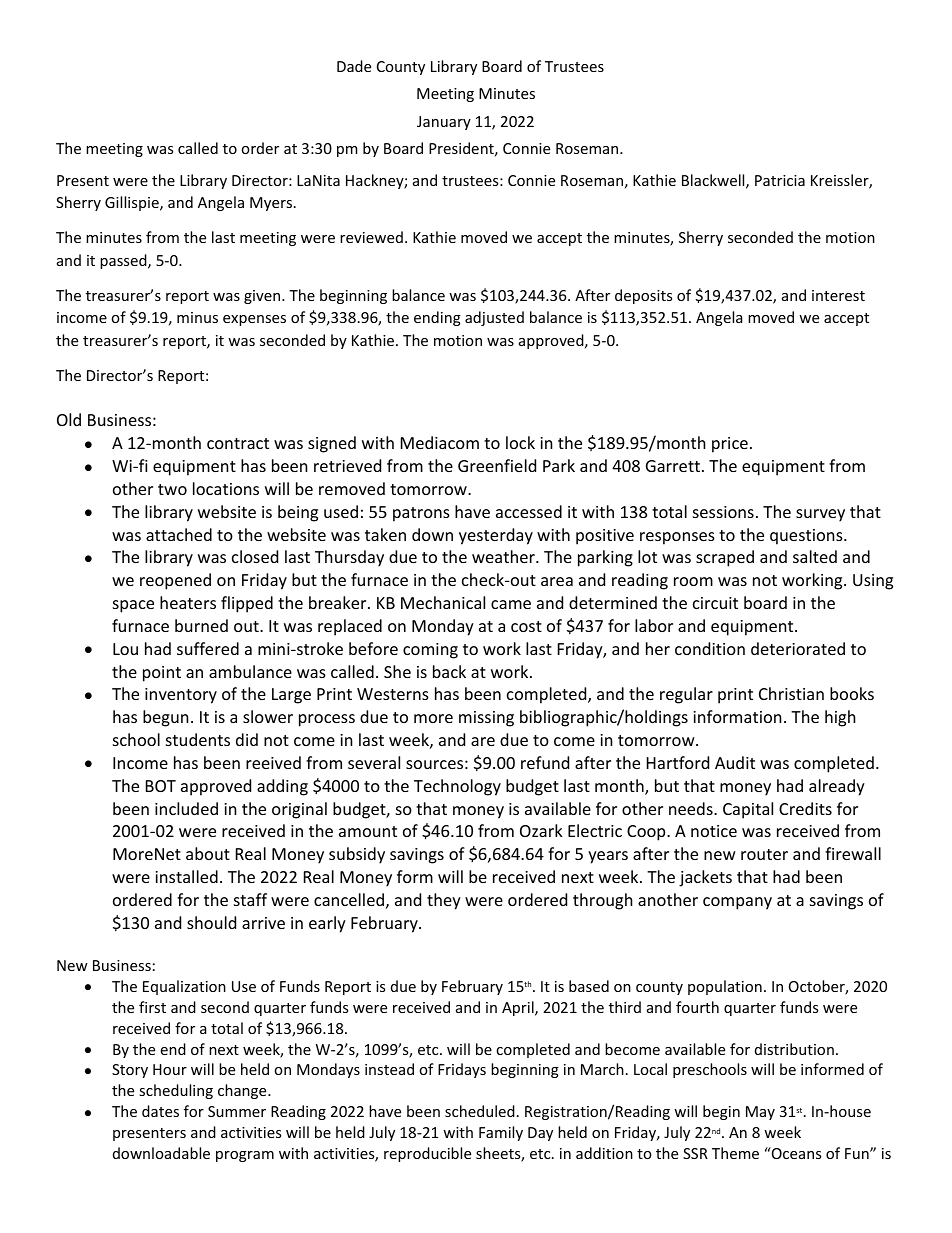 The image size is (952, 1233). I want to click on Ozark, so click(541, 830).
